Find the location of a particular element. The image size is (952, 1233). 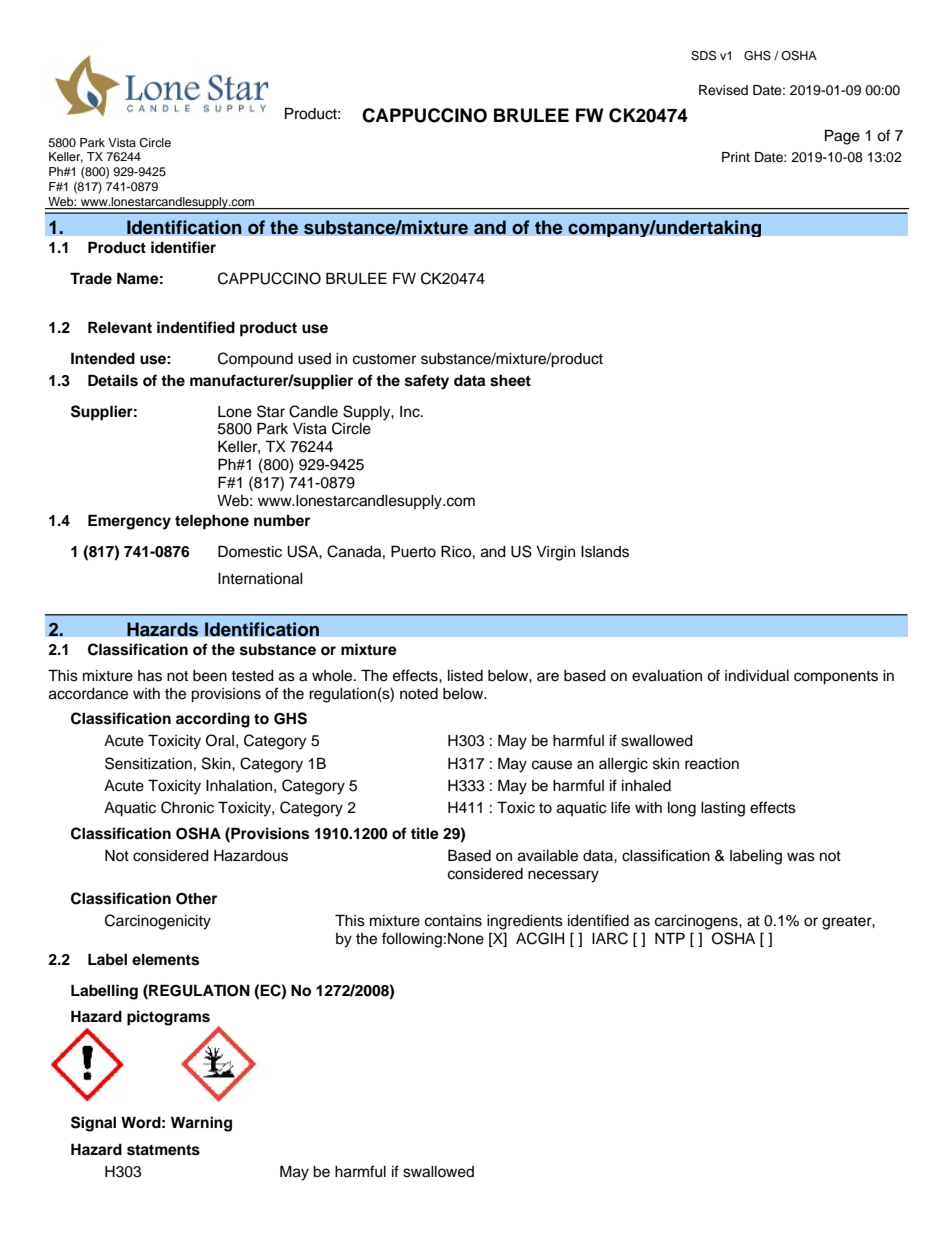

identifier is located at coordinates (183, 247).
